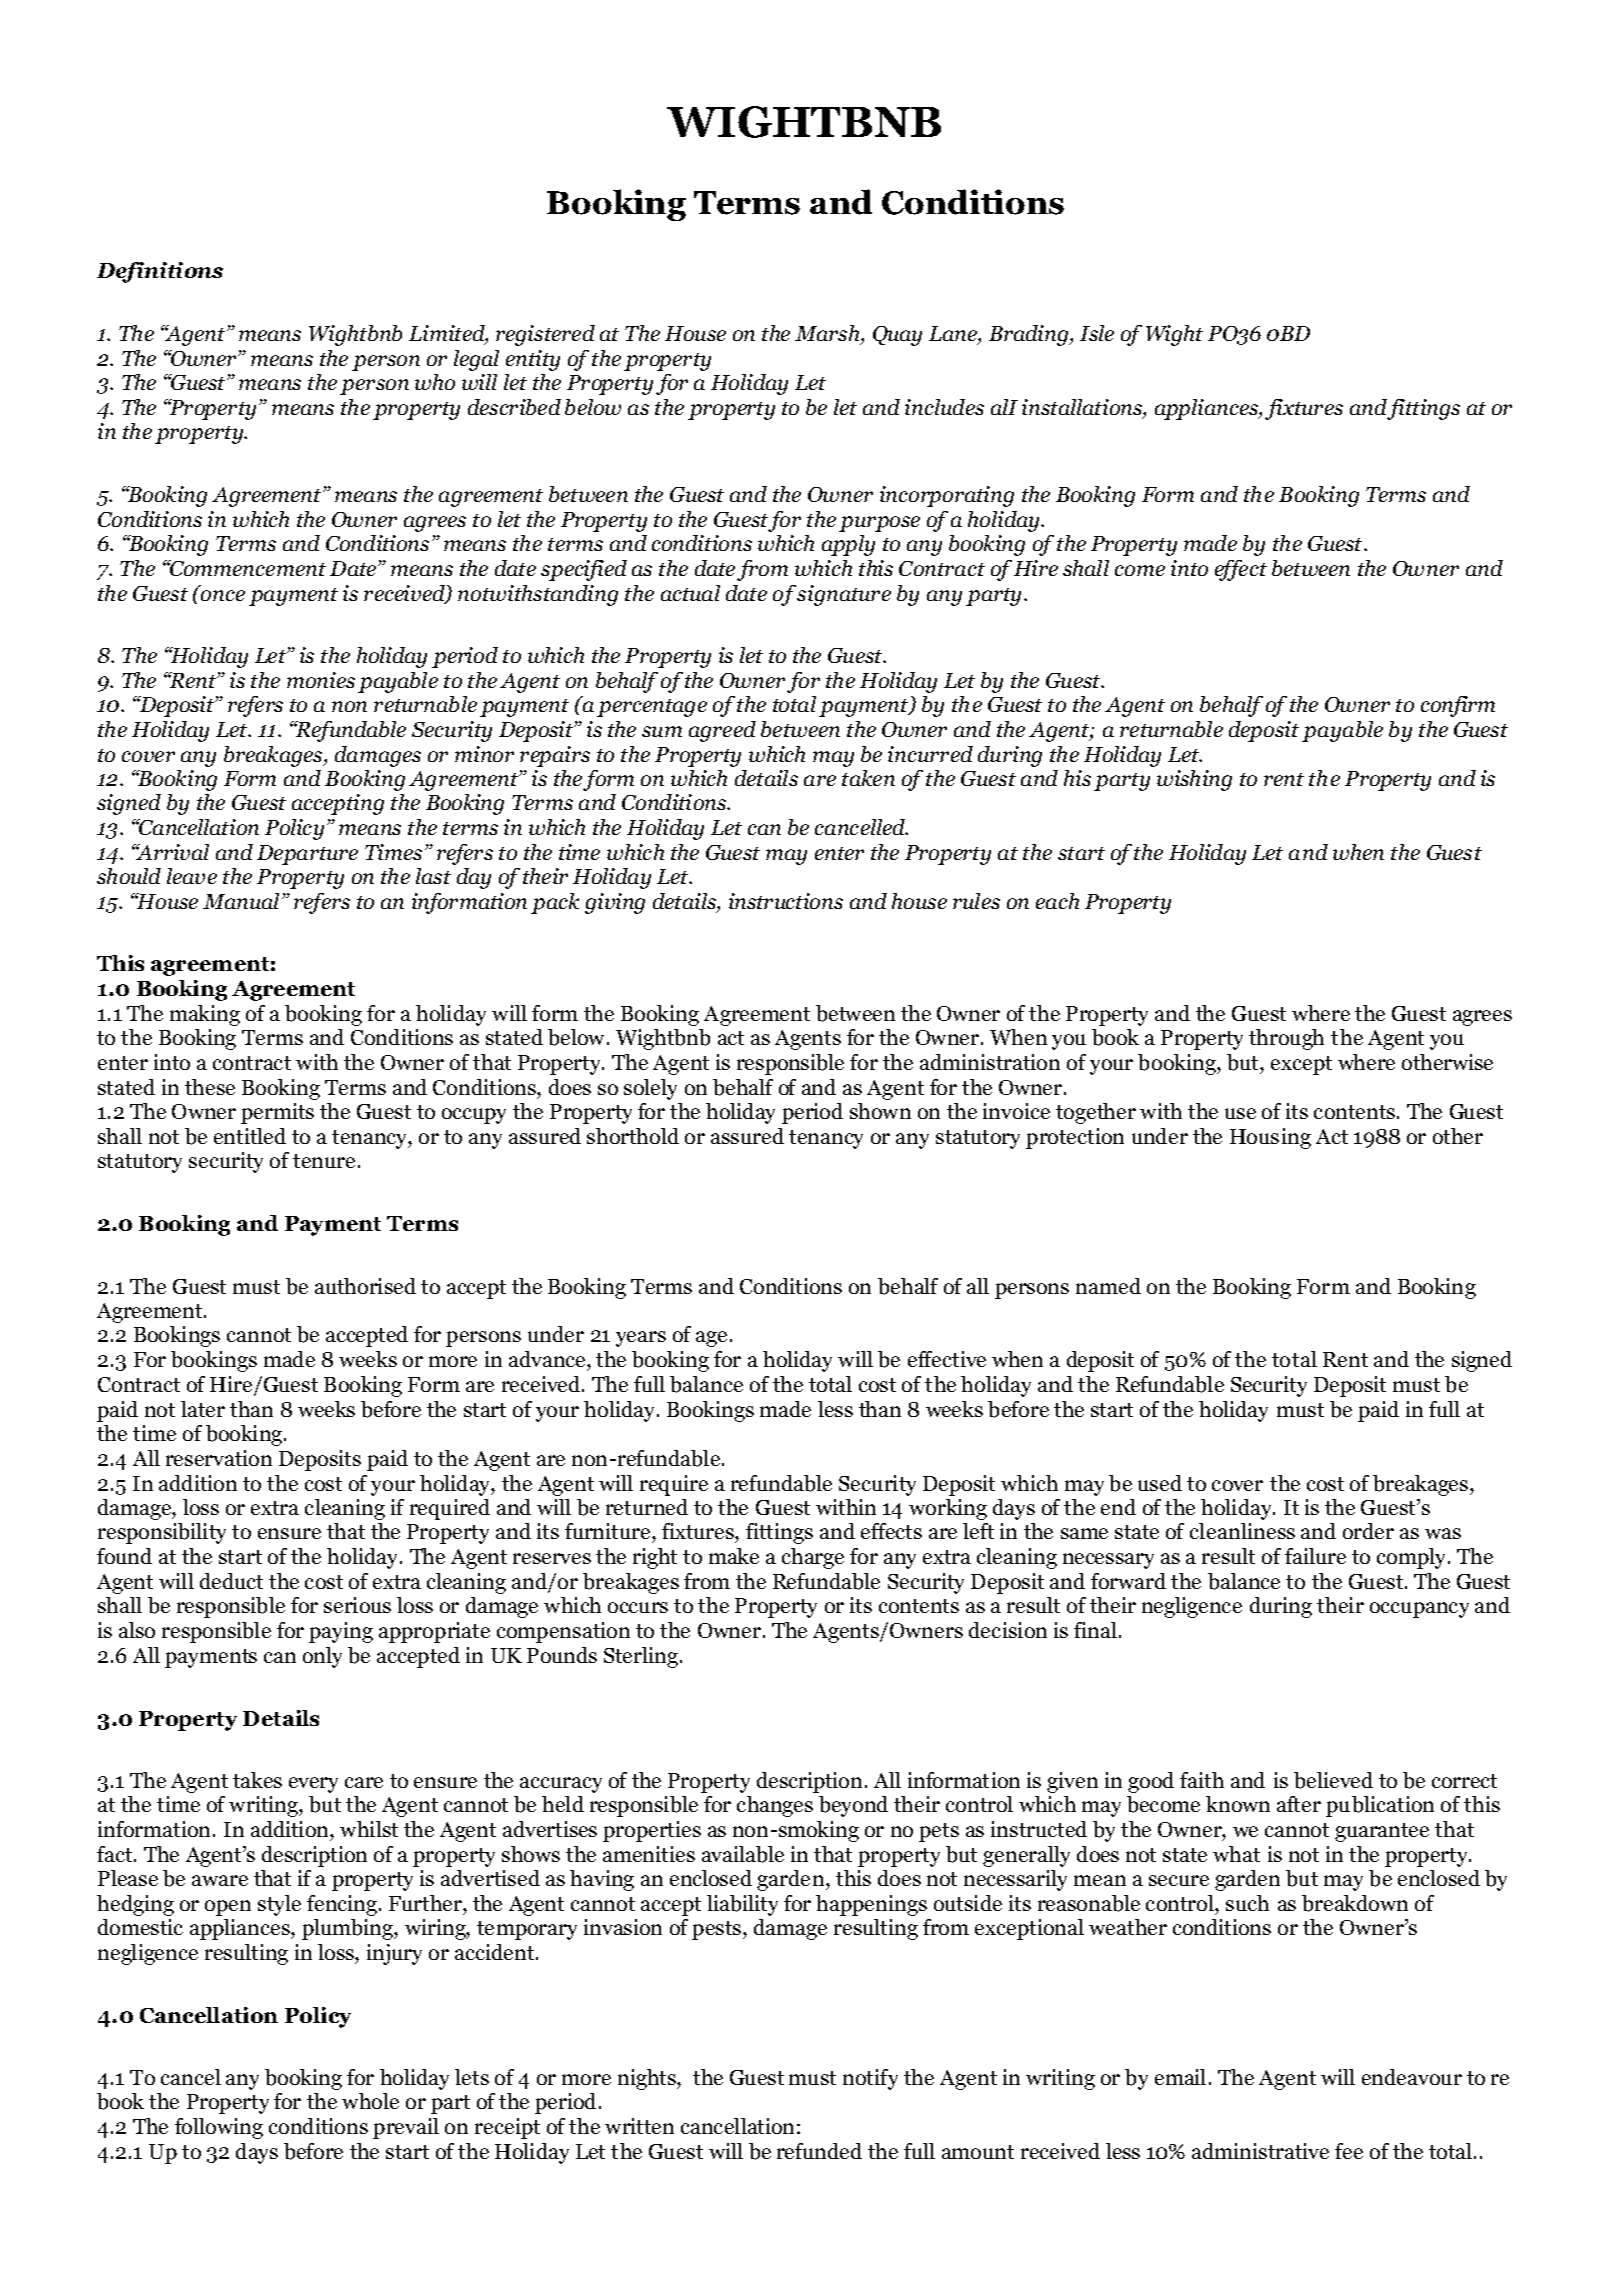 The image size is (1611, 2279). What do you see at coordinates (219, 1458) in the page?
I see `reservation` at bounding box center [219, 1458].
